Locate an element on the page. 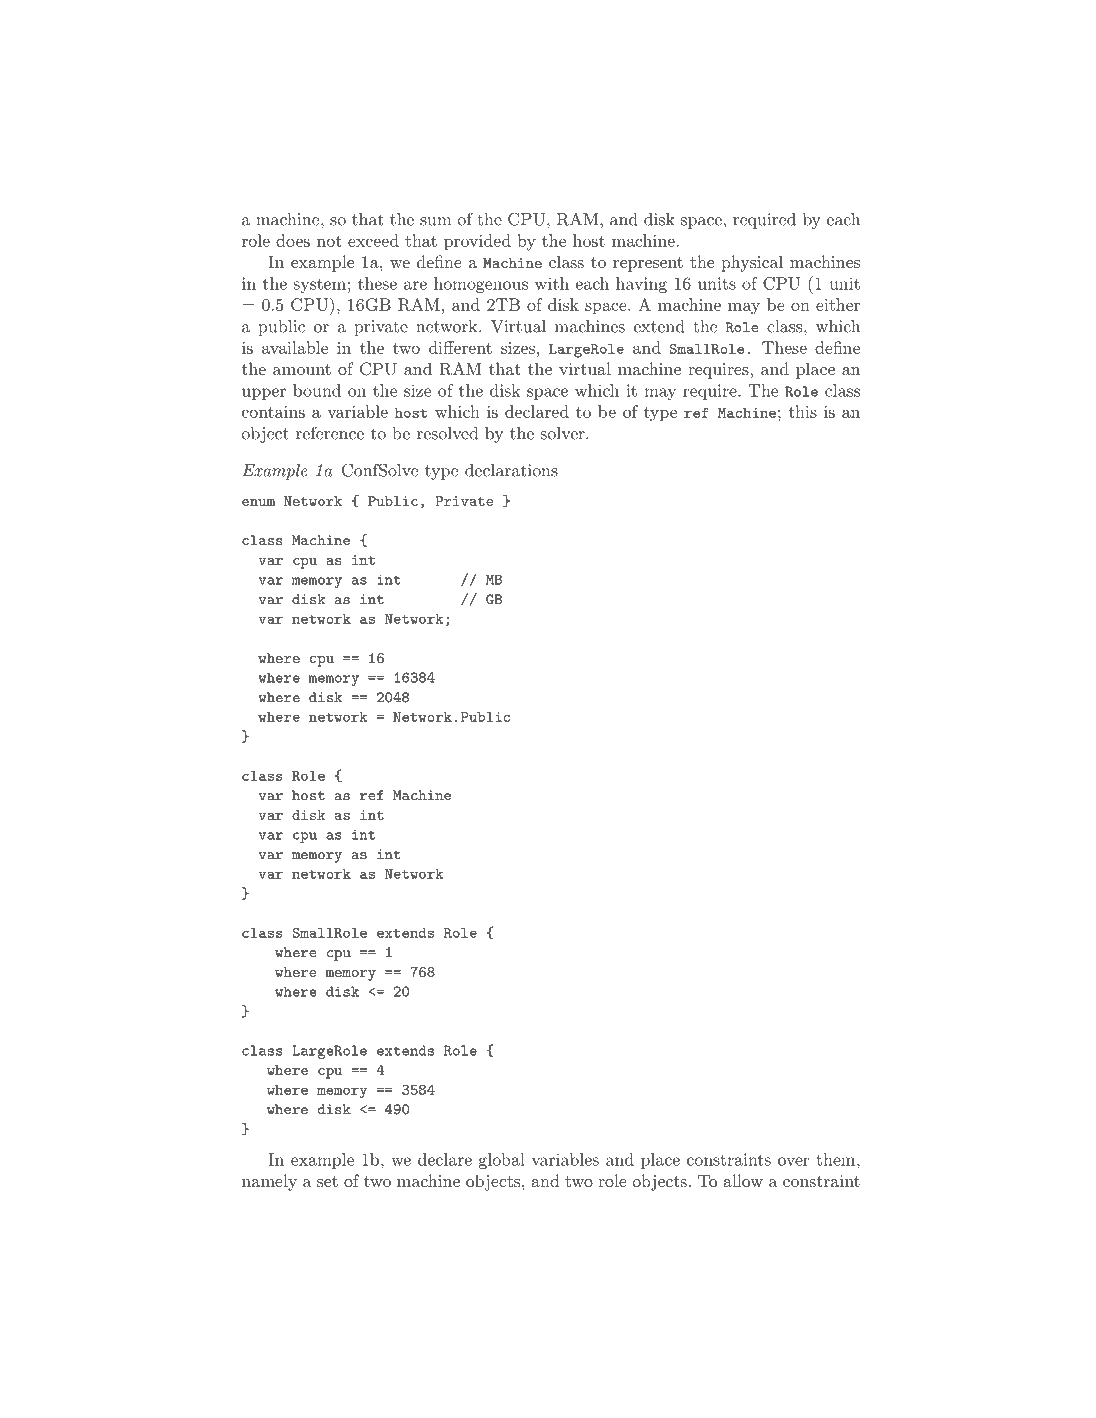 Image resolution: width=1096 pixels, height=1418 pixels. allow is located at coordinates (743, 1180).
